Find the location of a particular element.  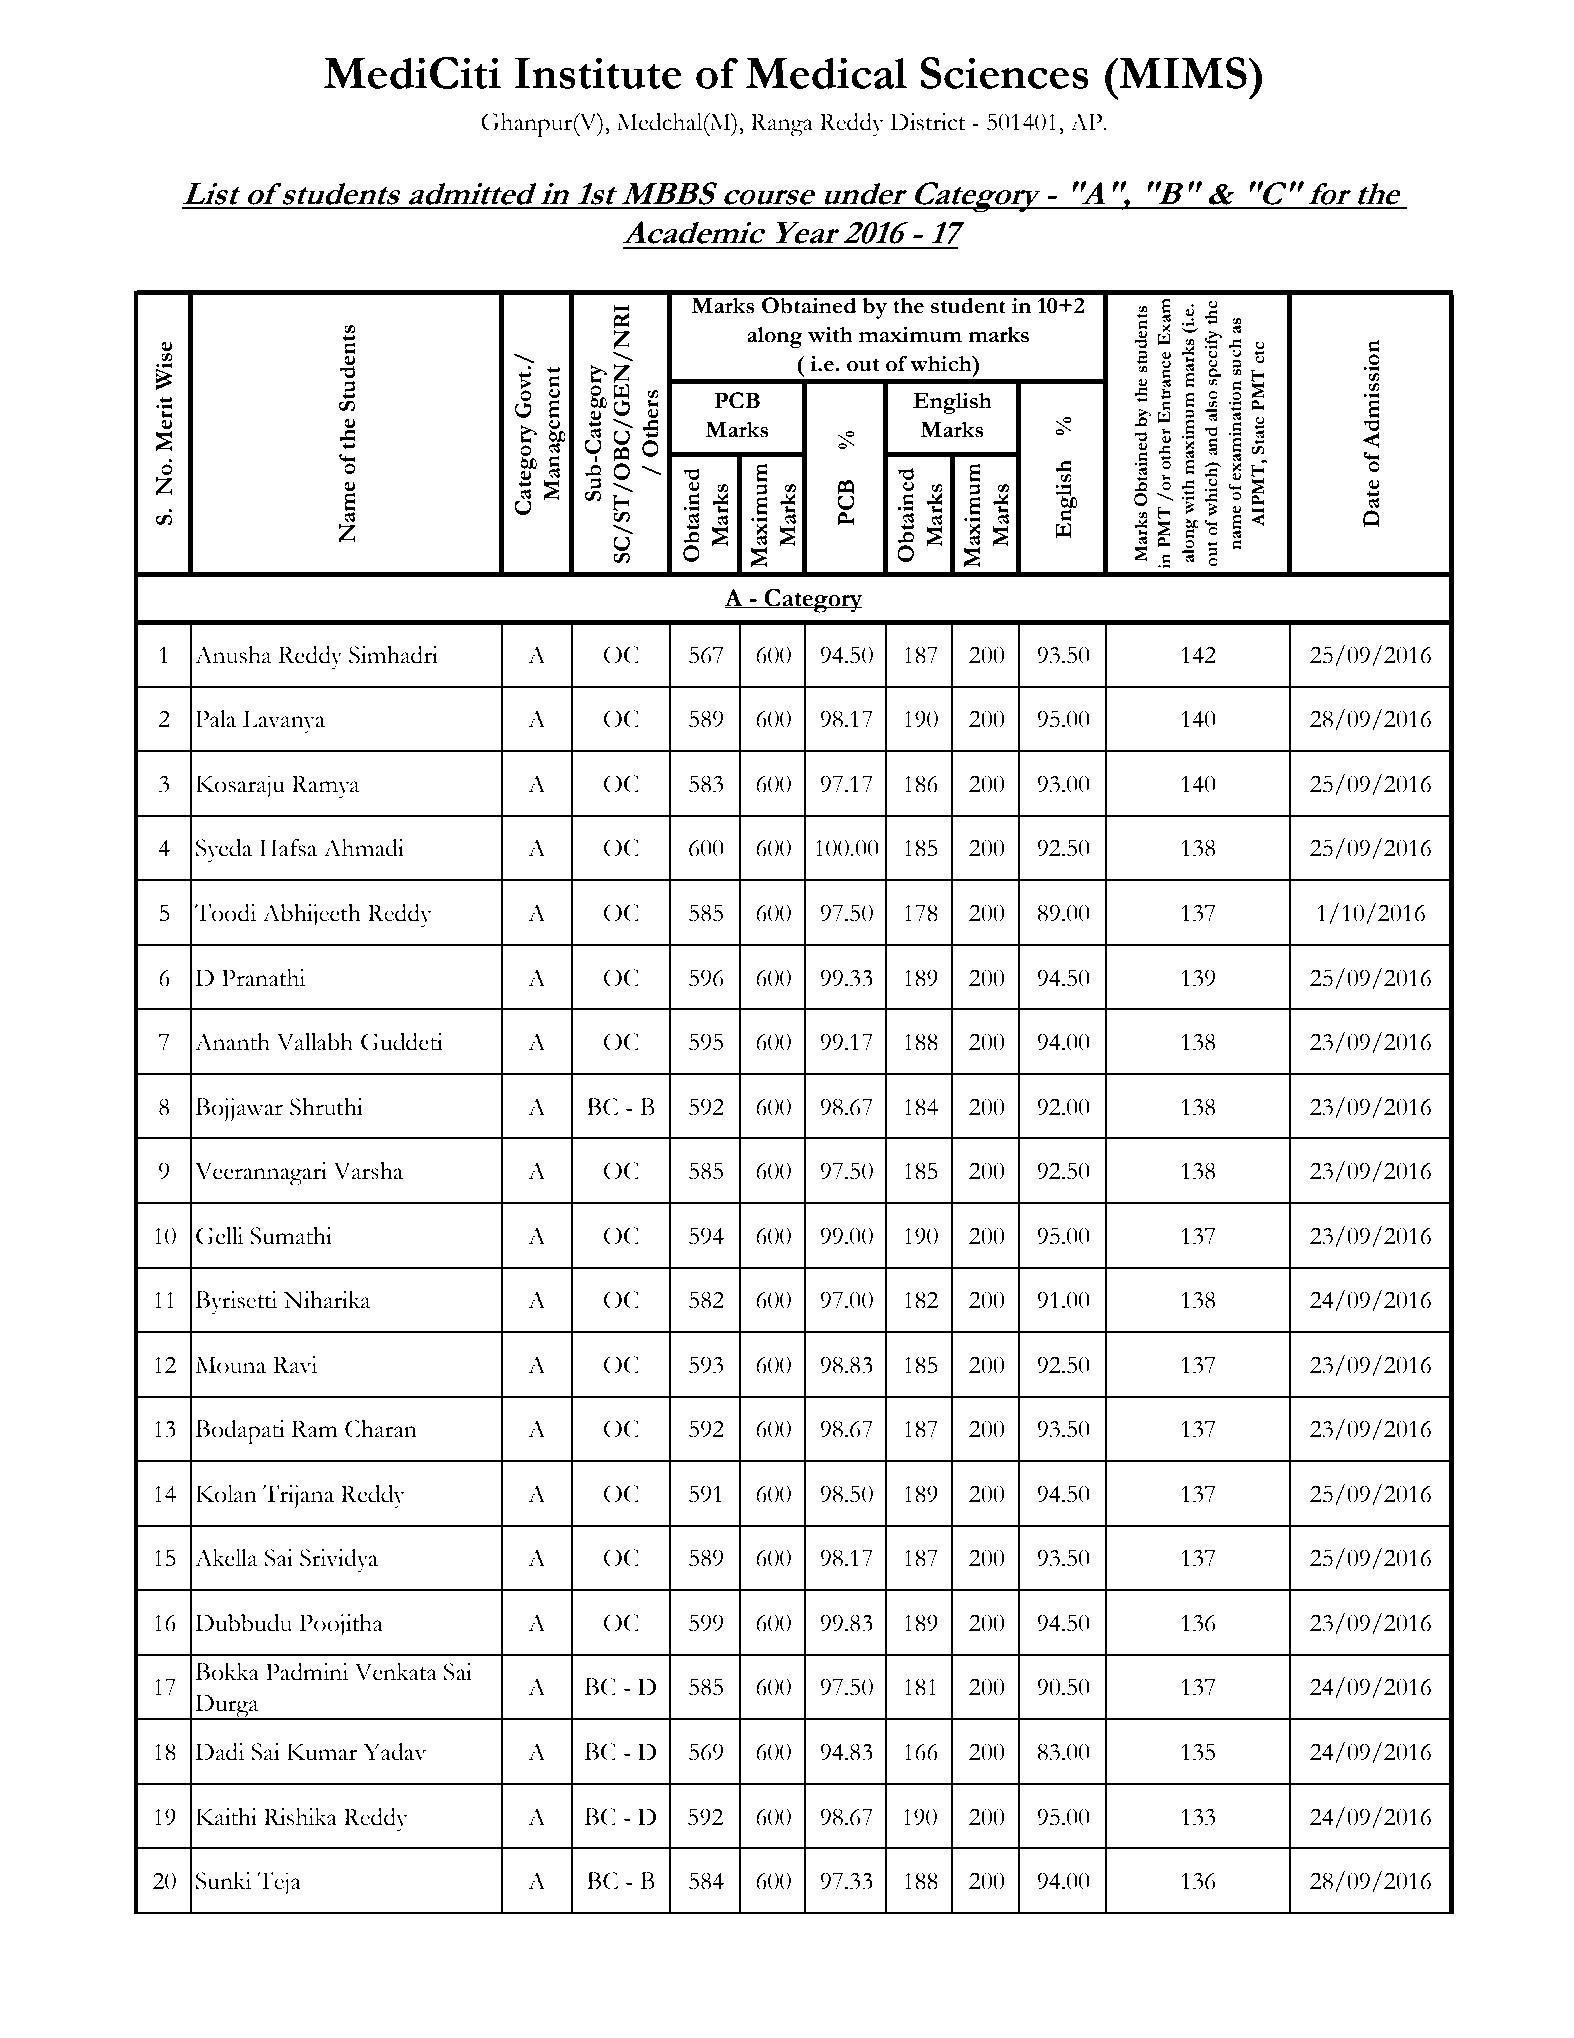

Charan is located at coordinates (381, 1429).
